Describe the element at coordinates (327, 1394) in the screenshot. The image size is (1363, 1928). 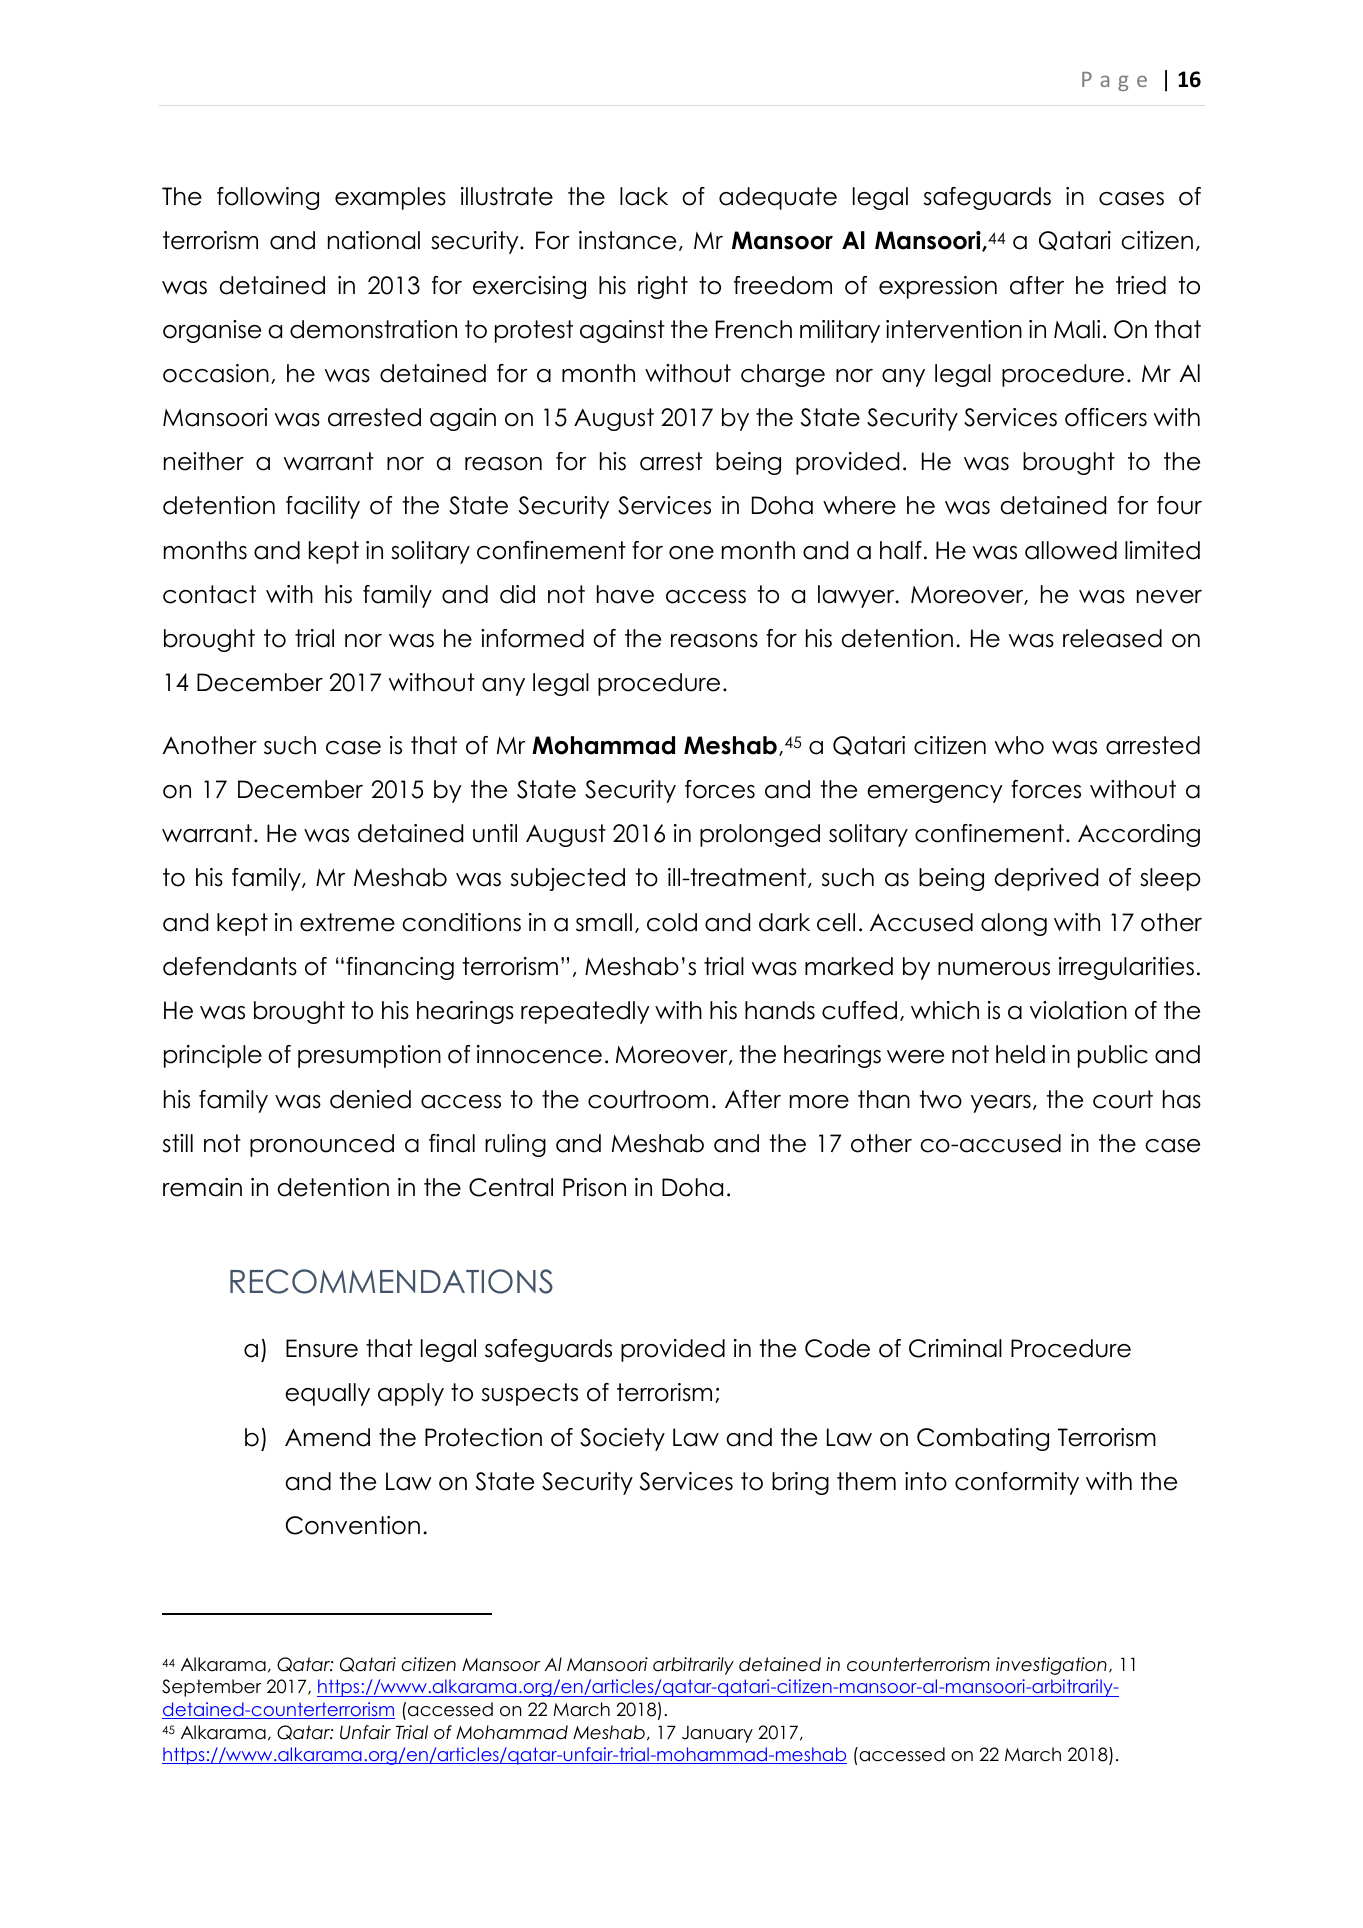
I see `equally` at that location.
